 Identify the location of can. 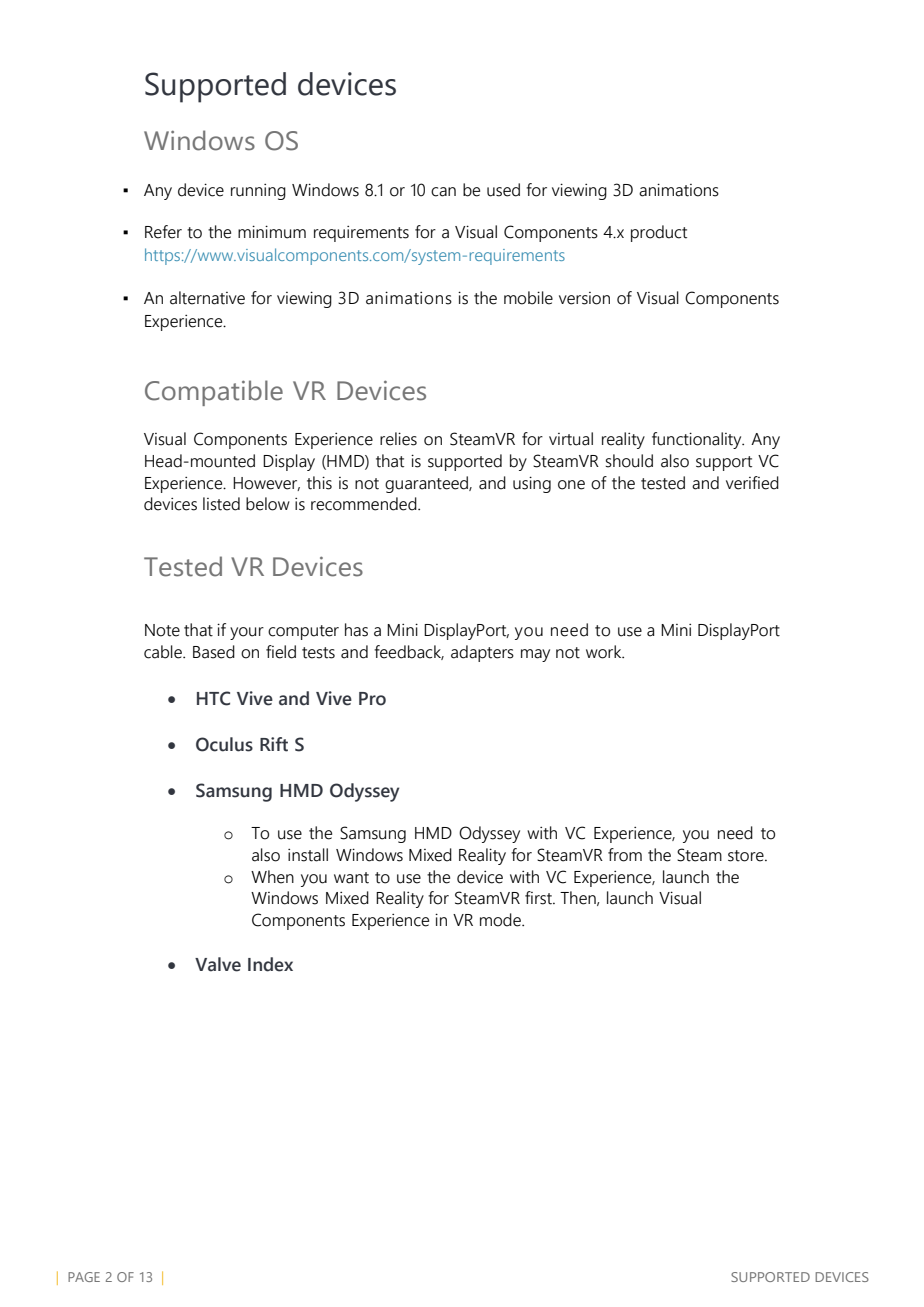
(443, 192).
